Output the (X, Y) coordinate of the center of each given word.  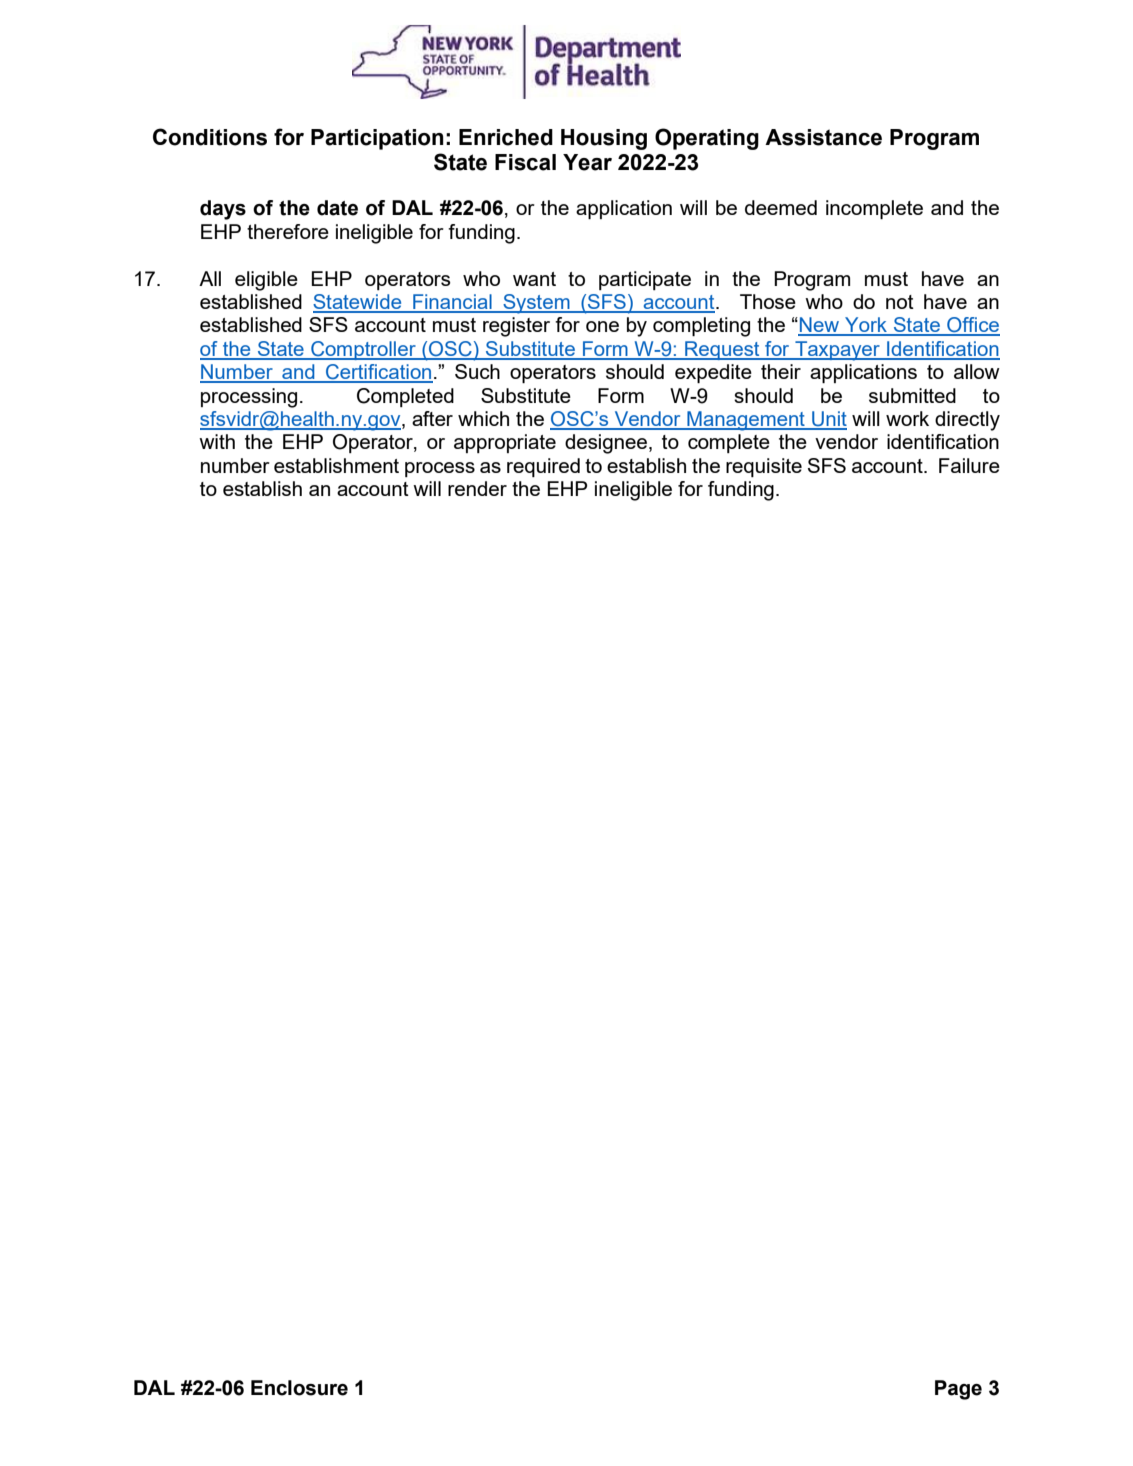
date (337, 208)
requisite (764, 467)
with (217, 441)
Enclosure (299, 1388)
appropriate (505, 443)
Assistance (823, 137)
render (477, 488)
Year (587, 162)
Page (958, 1390)
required (543, 467)
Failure (969, 465)
